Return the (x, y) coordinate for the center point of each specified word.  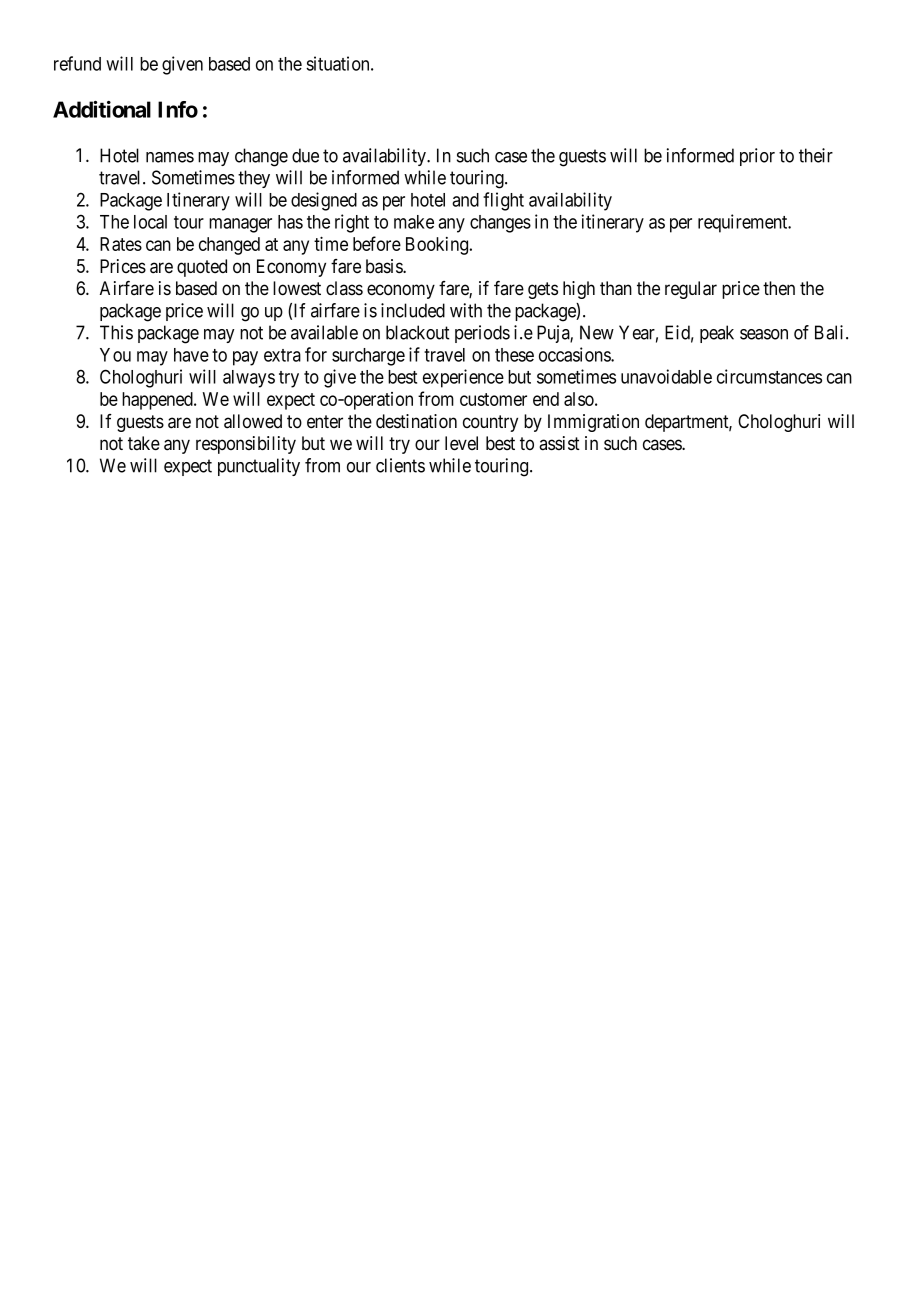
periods (482, 334)
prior (757, 157)
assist (559, 443)
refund (77, 63)
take (144, 443)
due (305, 155)
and (465, 200)
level (461, 443)
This (116, 332)
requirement (744, 223)
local (150, 222)
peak (717, 334)
